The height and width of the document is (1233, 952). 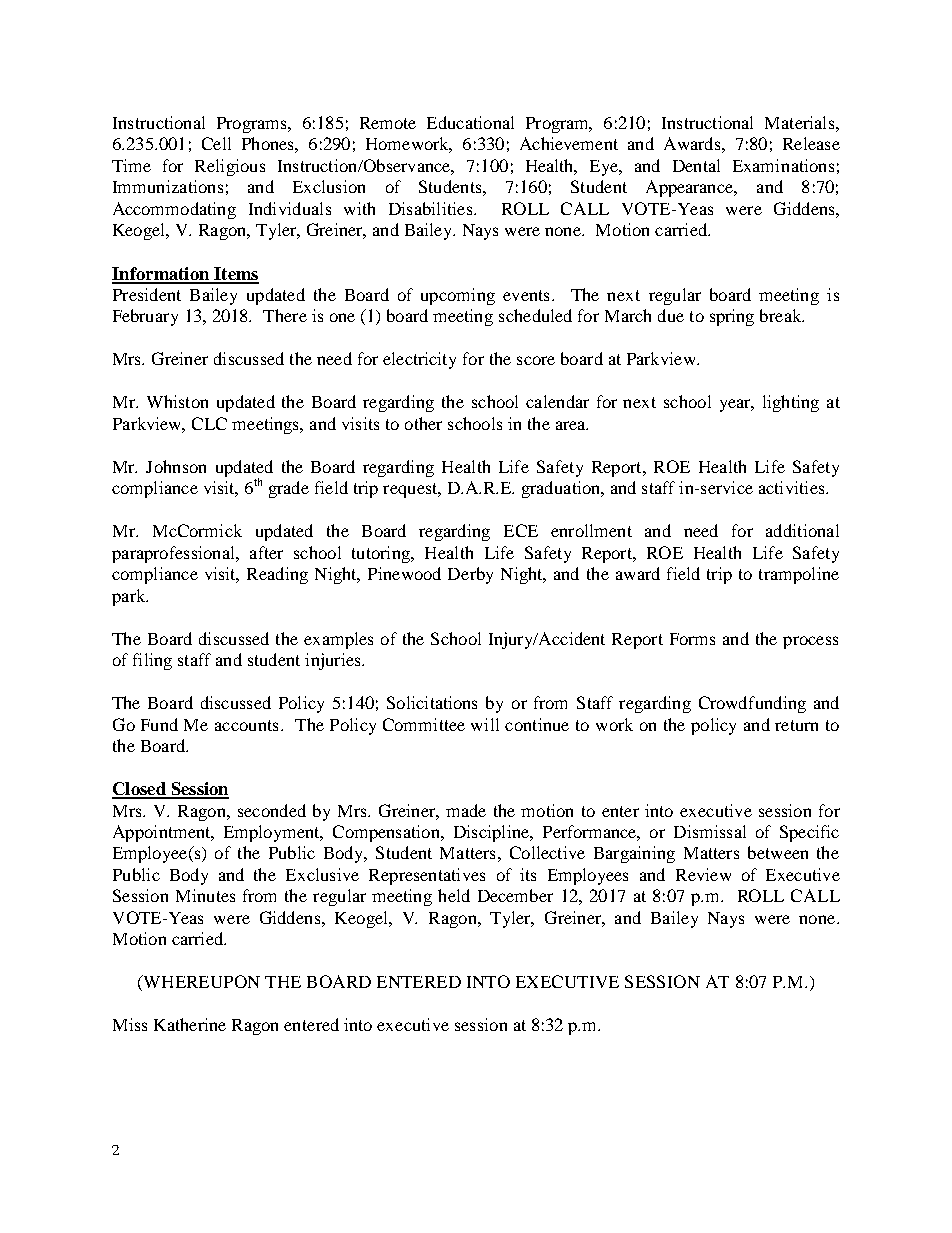 I want to click on return, so click(x=796, y=725).
